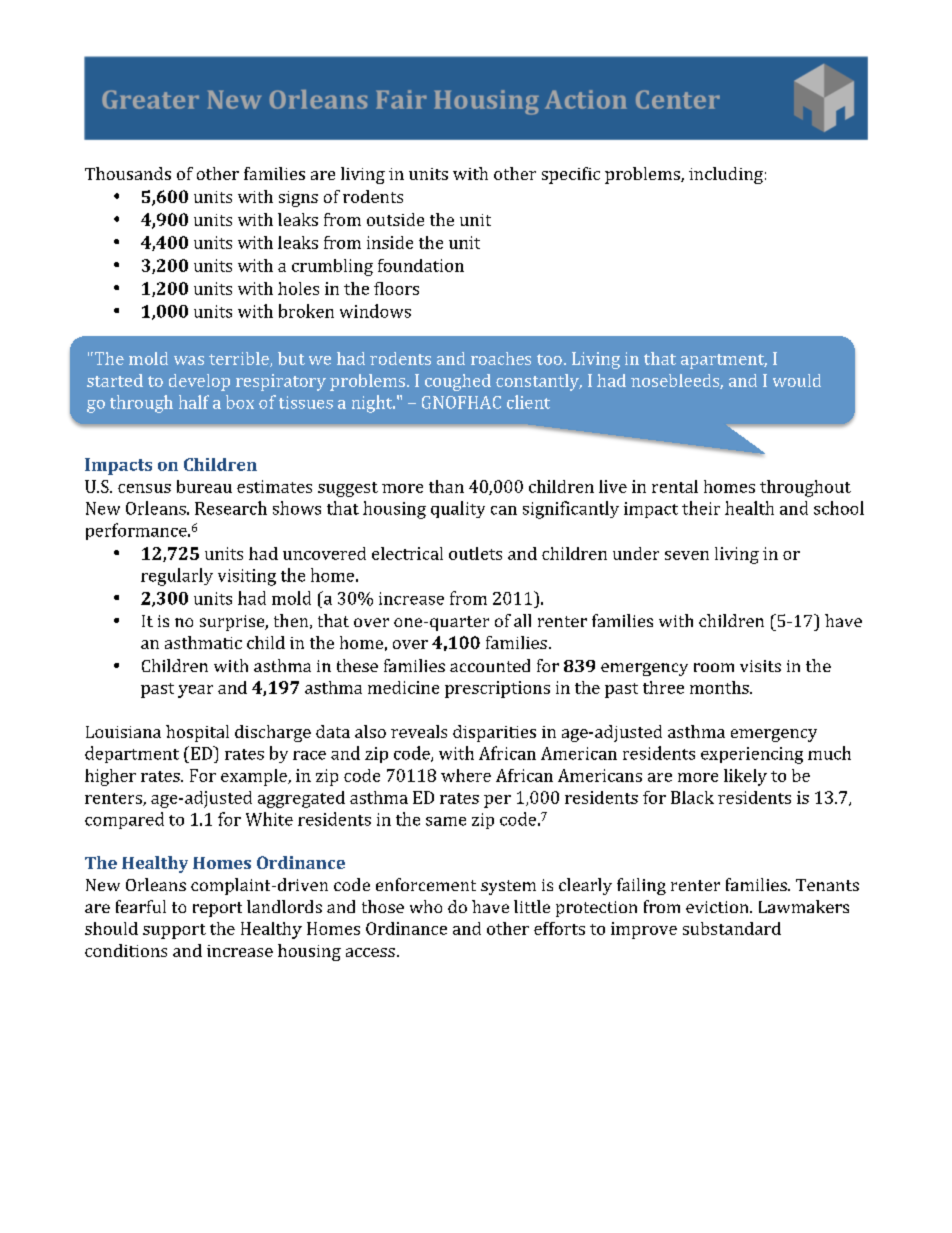  What do you see at coordinates (177, 577) in the screenshot?
I see `regularly` at bounding box center [177, 577].
